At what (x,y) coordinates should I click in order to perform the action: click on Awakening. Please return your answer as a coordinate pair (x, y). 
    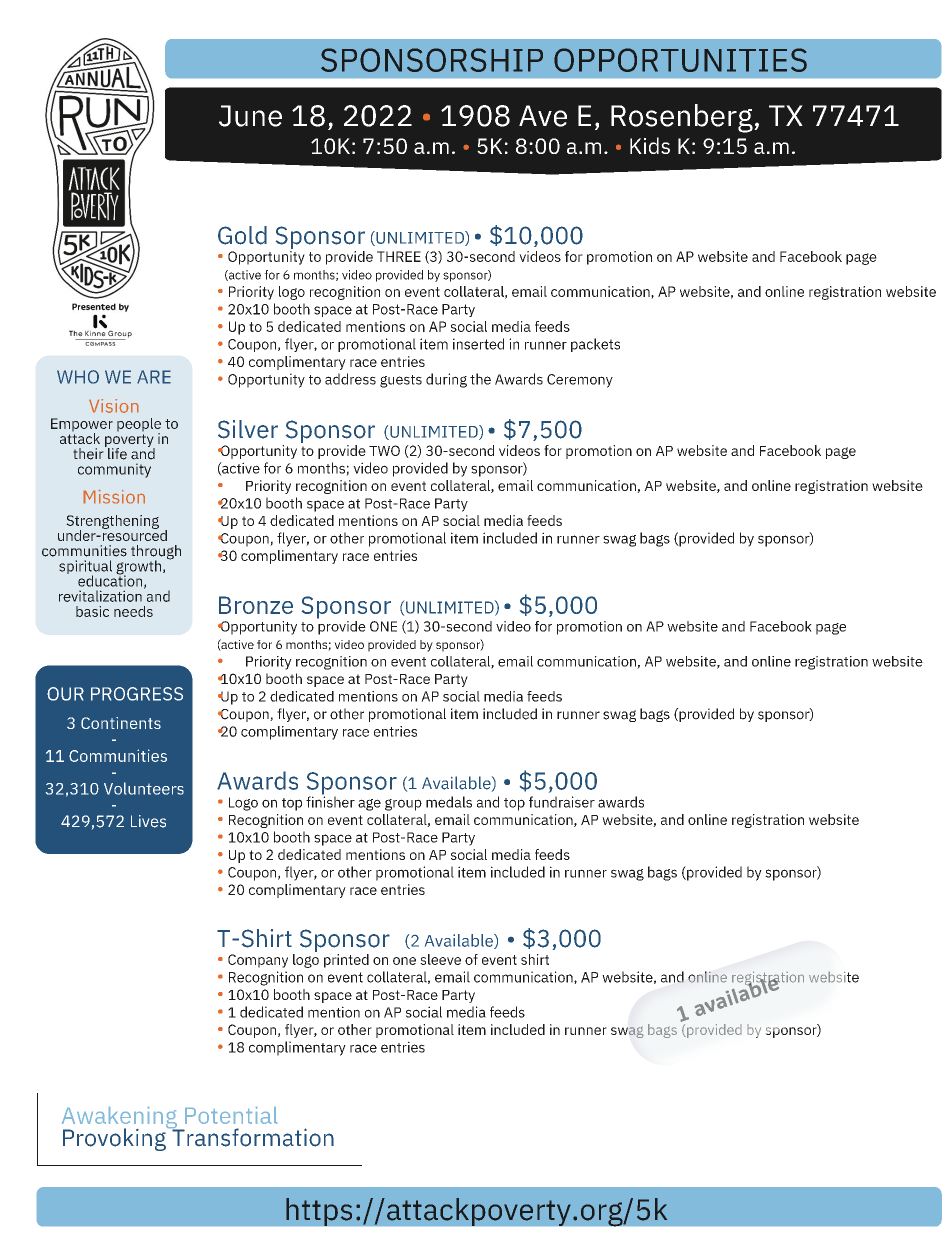
    Looking at the image, I should click on (120, 1119).
